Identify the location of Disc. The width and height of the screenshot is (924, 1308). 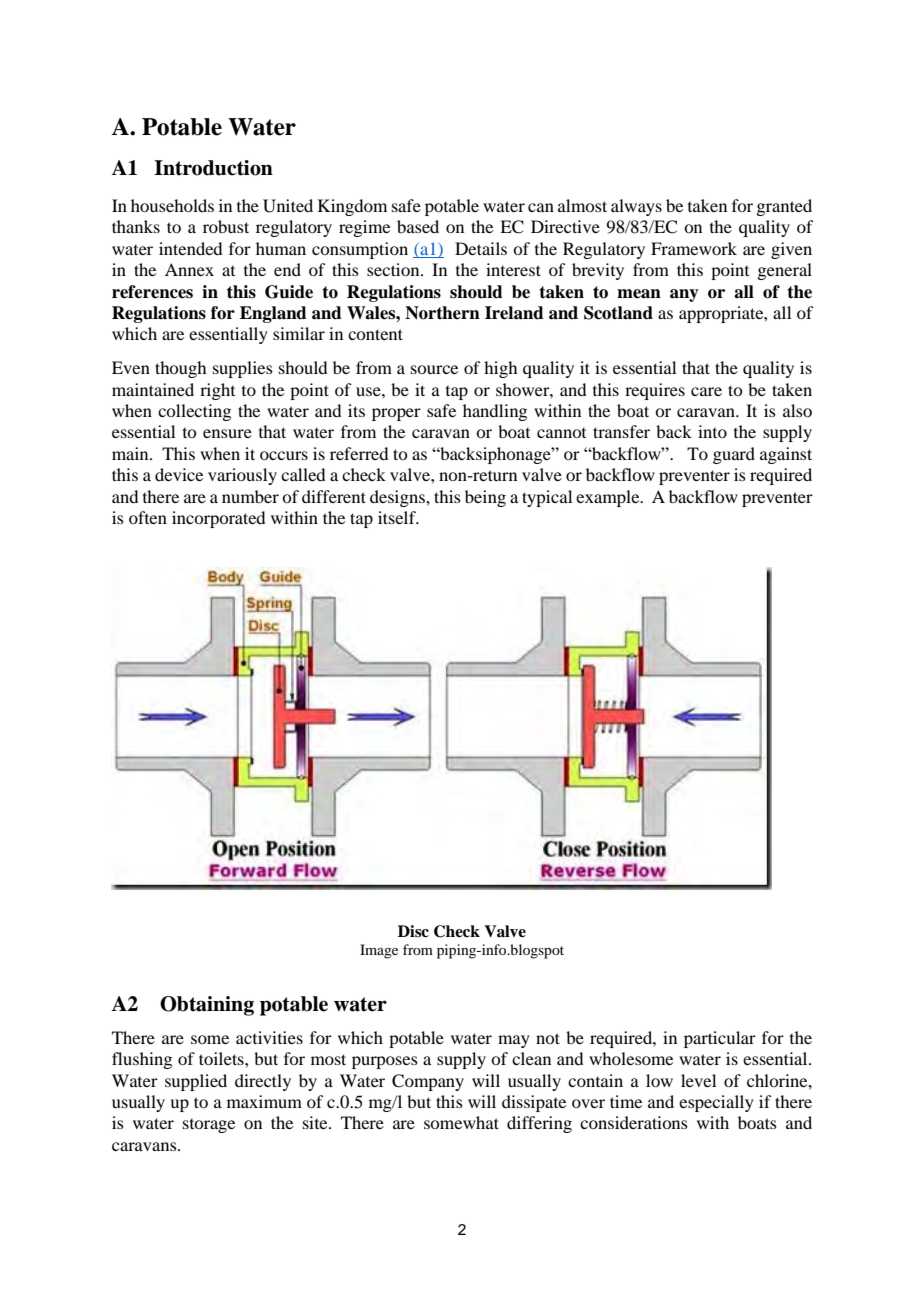
(413, 931).
